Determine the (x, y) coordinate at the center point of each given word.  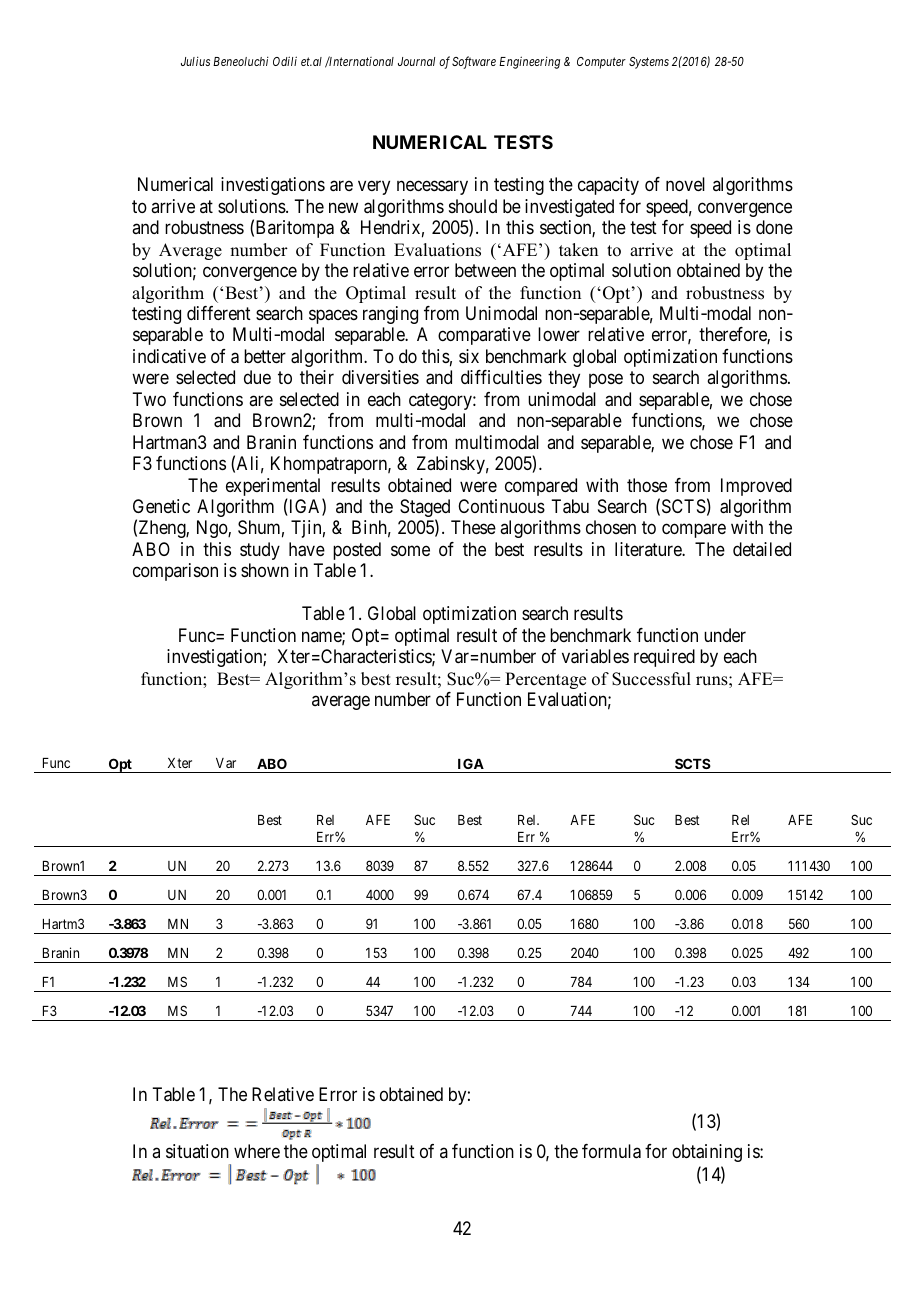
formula (611, 1151)
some (410, 550)
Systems (649, 63)
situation (197, 1151)
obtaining (707, 1153)
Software (474, 62)
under (725, 635)
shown (265, 570)
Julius (195, 61)
